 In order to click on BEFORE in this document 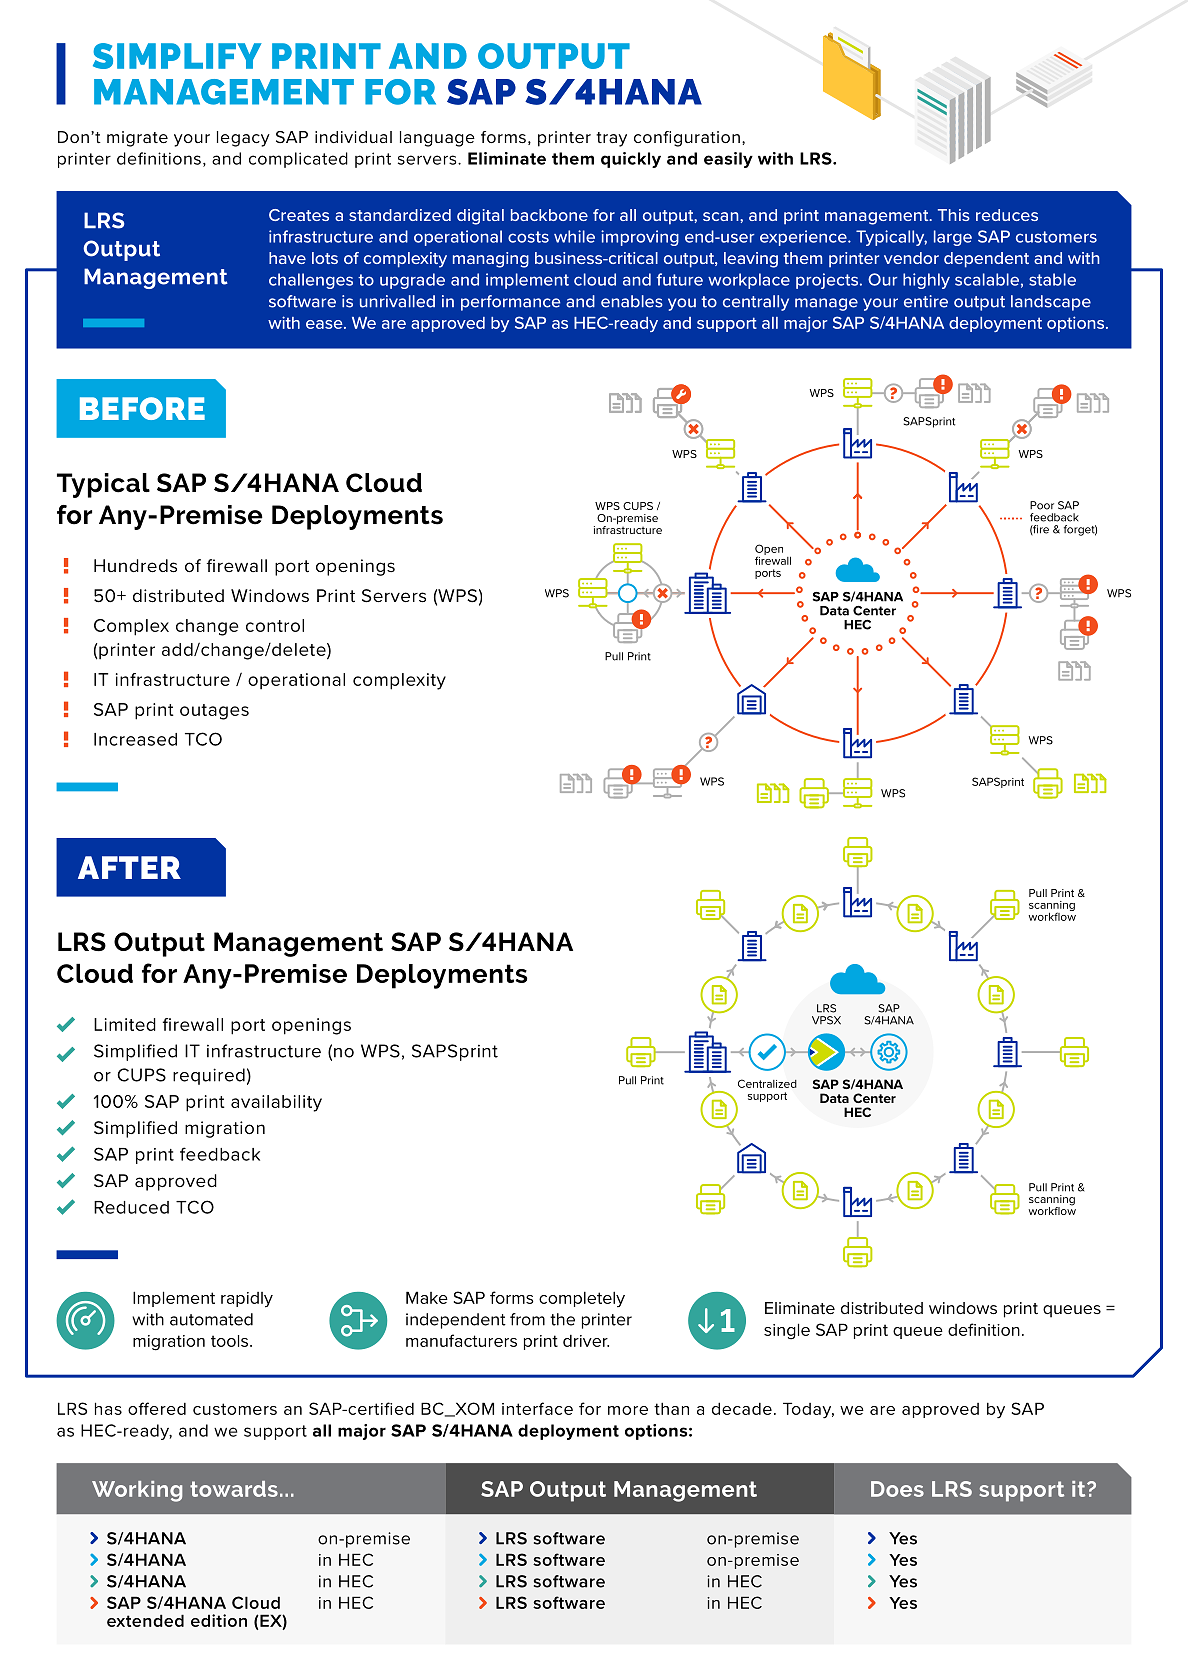, I will do `click(142, 408)`.
